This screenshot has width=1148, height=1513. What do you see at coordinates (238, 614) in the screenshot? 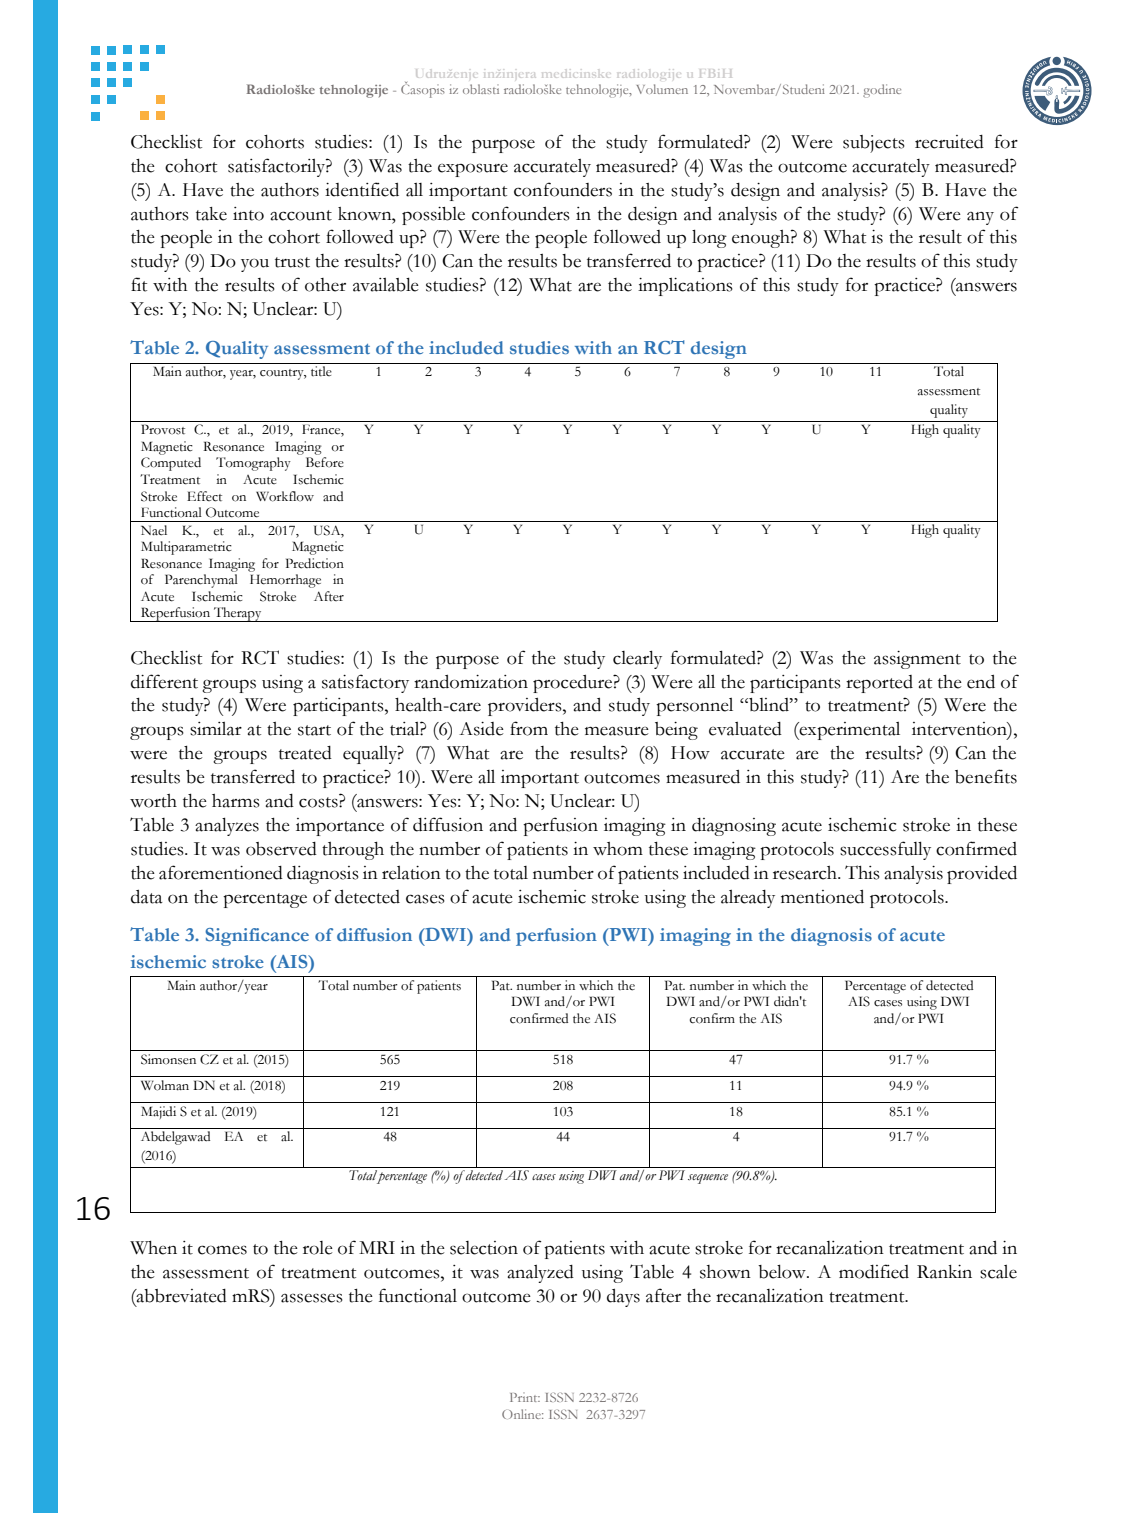
I see `Therapy` at bounding box center [238, 614].
